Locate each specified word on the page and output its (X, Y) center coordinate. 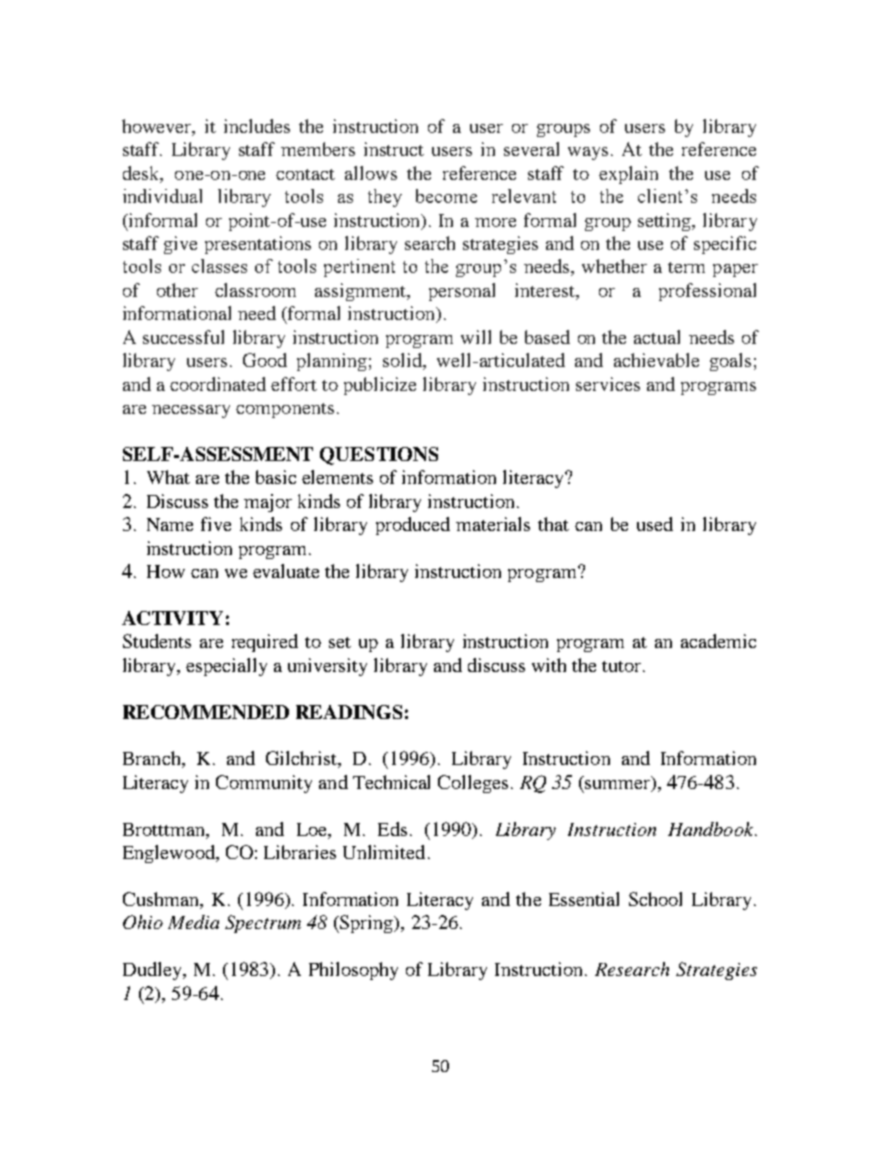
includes (257, 126)
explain (628, 175)
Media (193, 922)
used (655, 524)
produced (413, 526)
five (216, 524)
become (446, 196)
